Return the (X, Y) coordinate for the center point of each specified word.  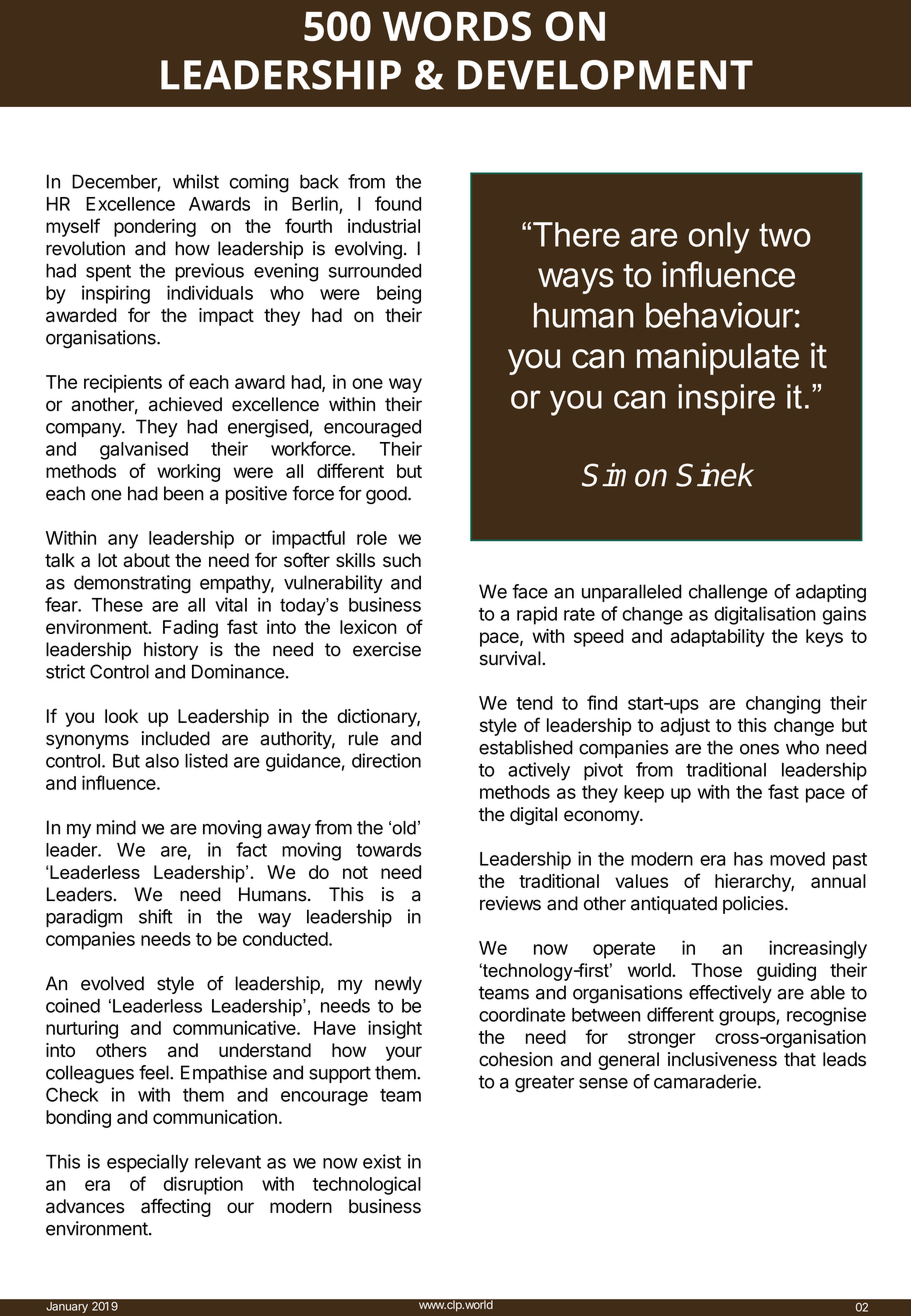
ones (759, 749)
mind (116, 827)
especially (148, 1163)
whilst (196, 181)
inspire (727, 399)
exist (382, 1161)
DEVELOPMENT (605, 75)
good (386, 495)
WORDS (457, 26)
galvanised (144, 450)
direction (386, 760)
